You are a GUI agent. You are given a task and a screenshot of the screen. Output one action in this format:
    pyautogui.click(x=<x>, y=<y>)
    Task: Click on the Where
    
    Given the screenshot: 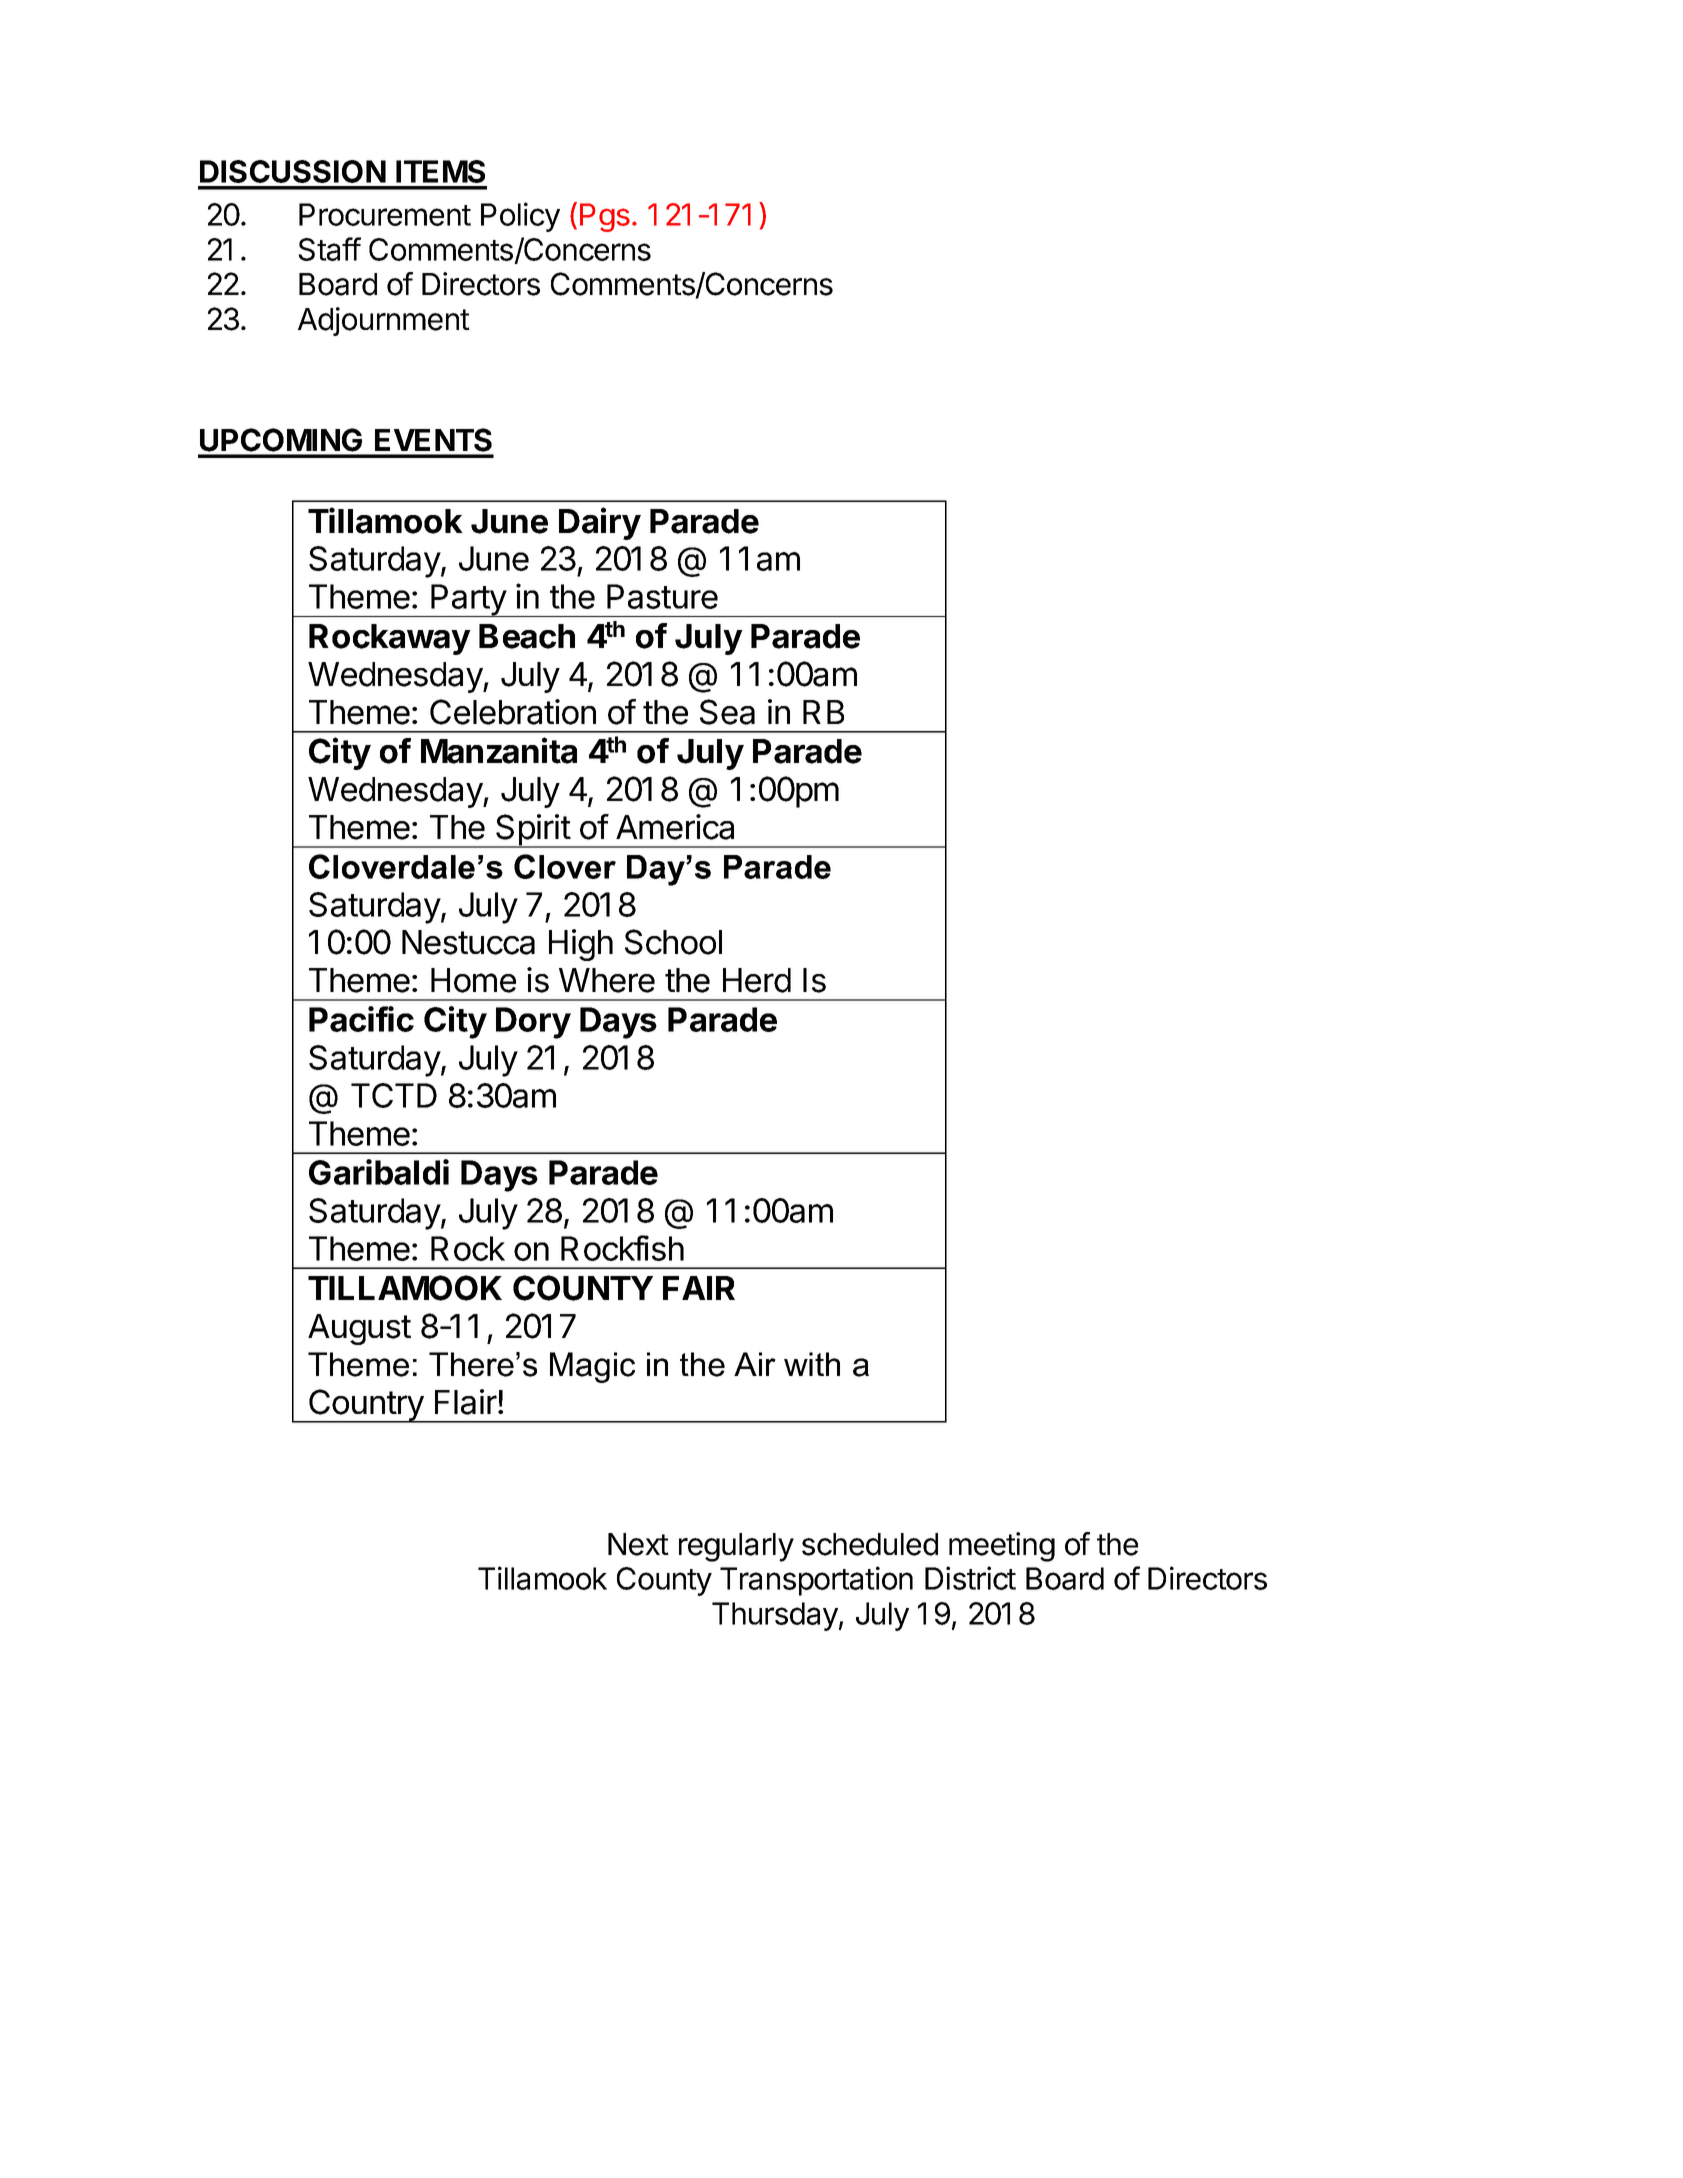 What is the action you would take?
    pyautogui.click(x=607, y=980)
